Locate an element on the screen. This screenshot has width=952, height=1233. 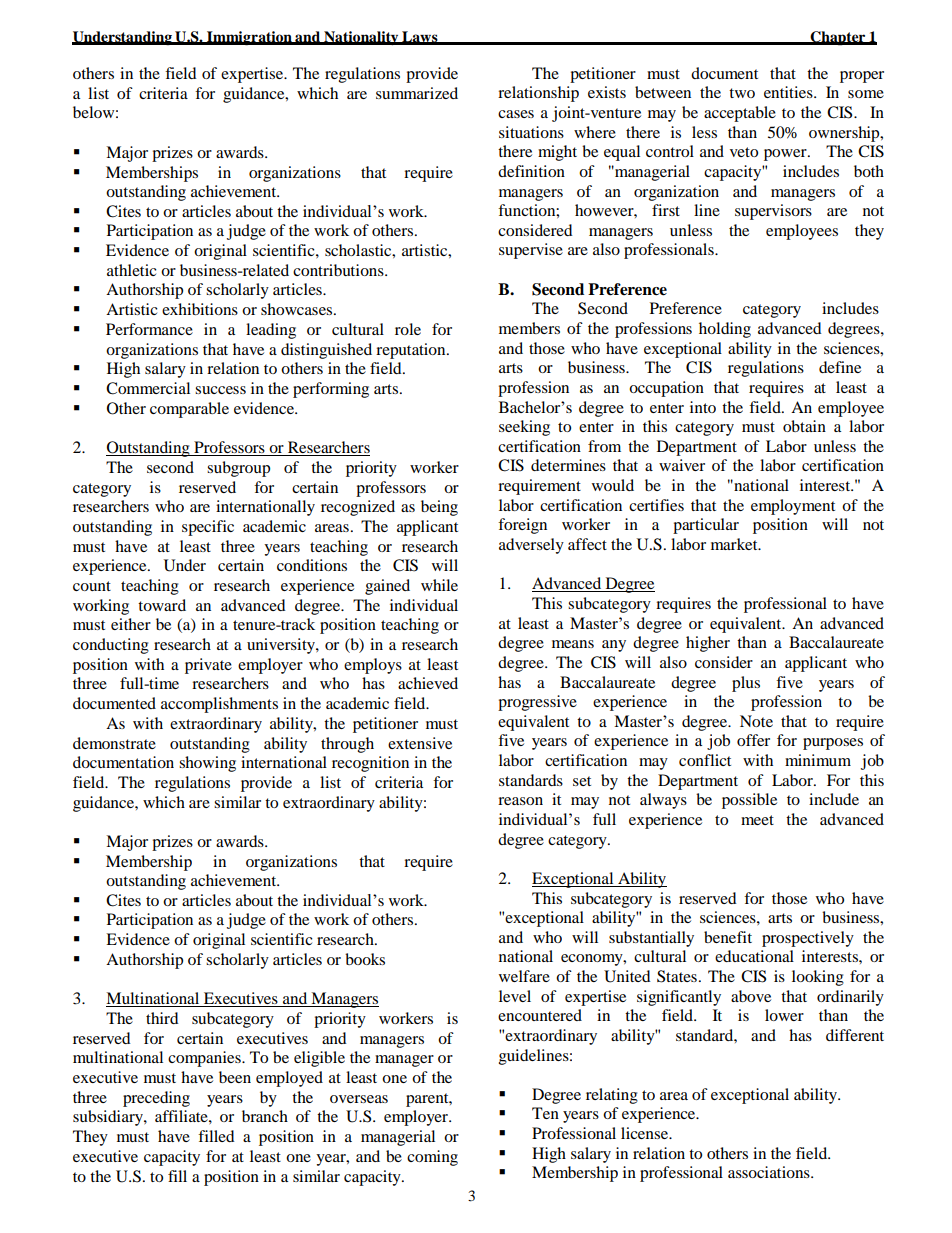
summarized is located at coordinates (417, 93).
